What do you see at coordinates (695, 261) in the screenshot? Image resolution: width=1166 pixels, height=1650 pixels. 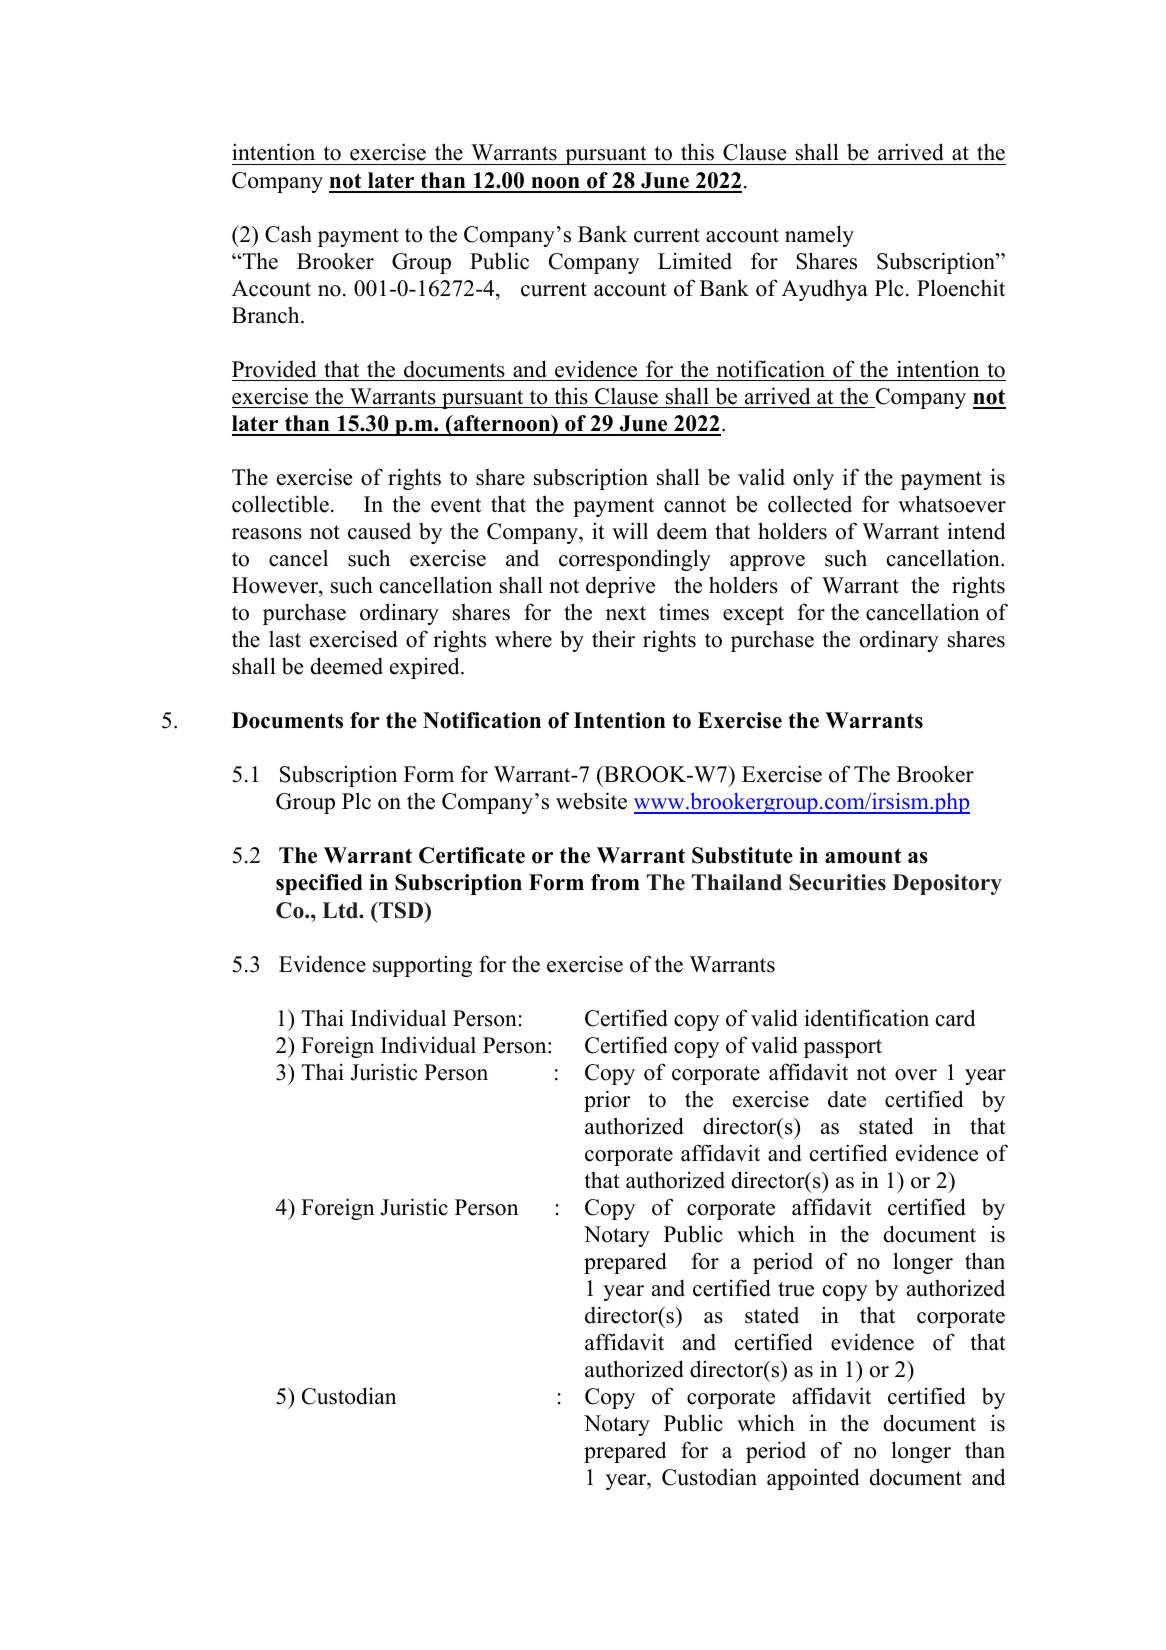 I see `Limited` at bounding box center [695, 261].
